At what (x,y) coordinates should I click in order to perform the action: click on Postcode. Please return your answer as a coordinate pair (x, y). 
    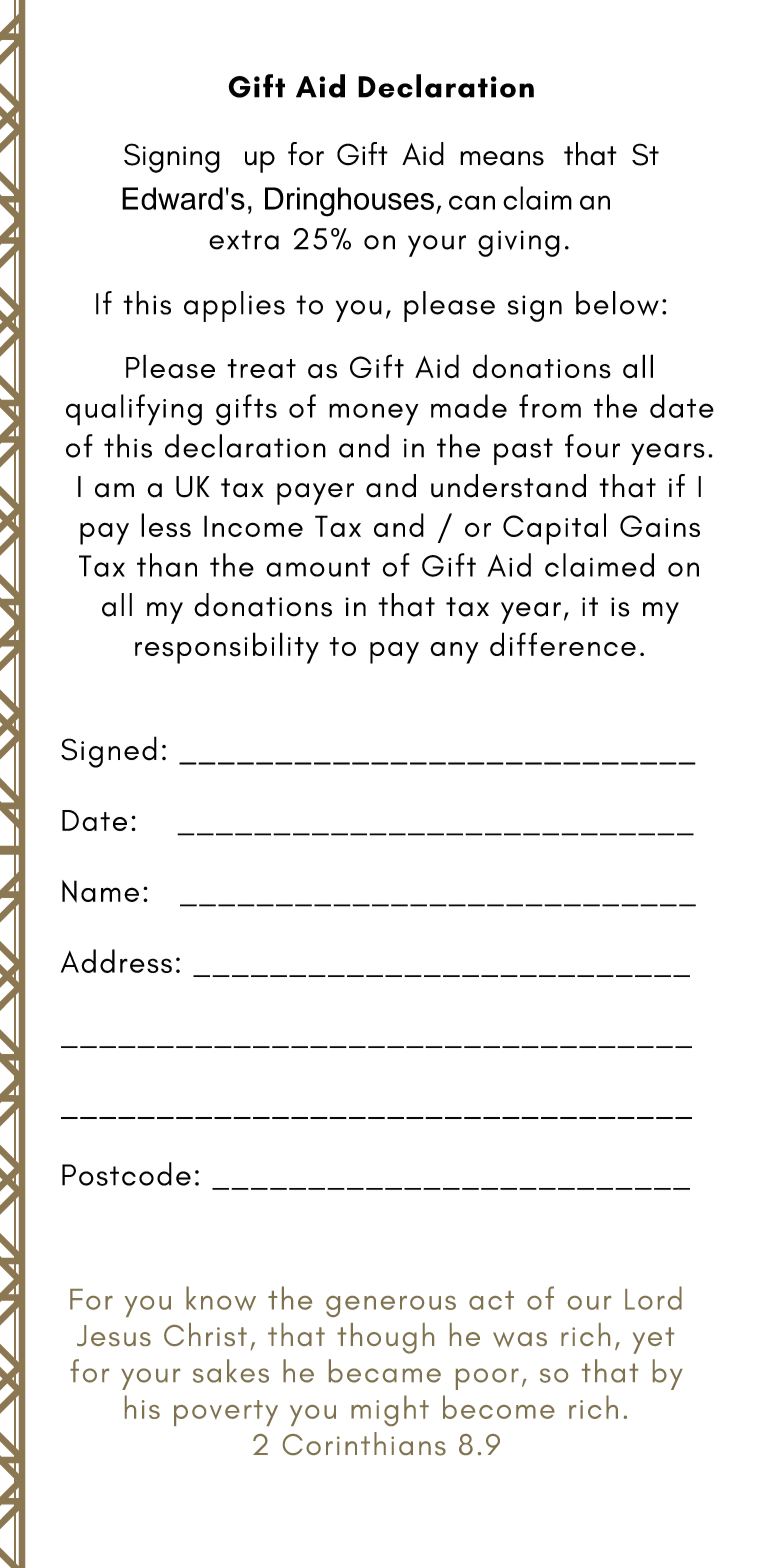
    Looking at the image, I should click on (126, 1174).
